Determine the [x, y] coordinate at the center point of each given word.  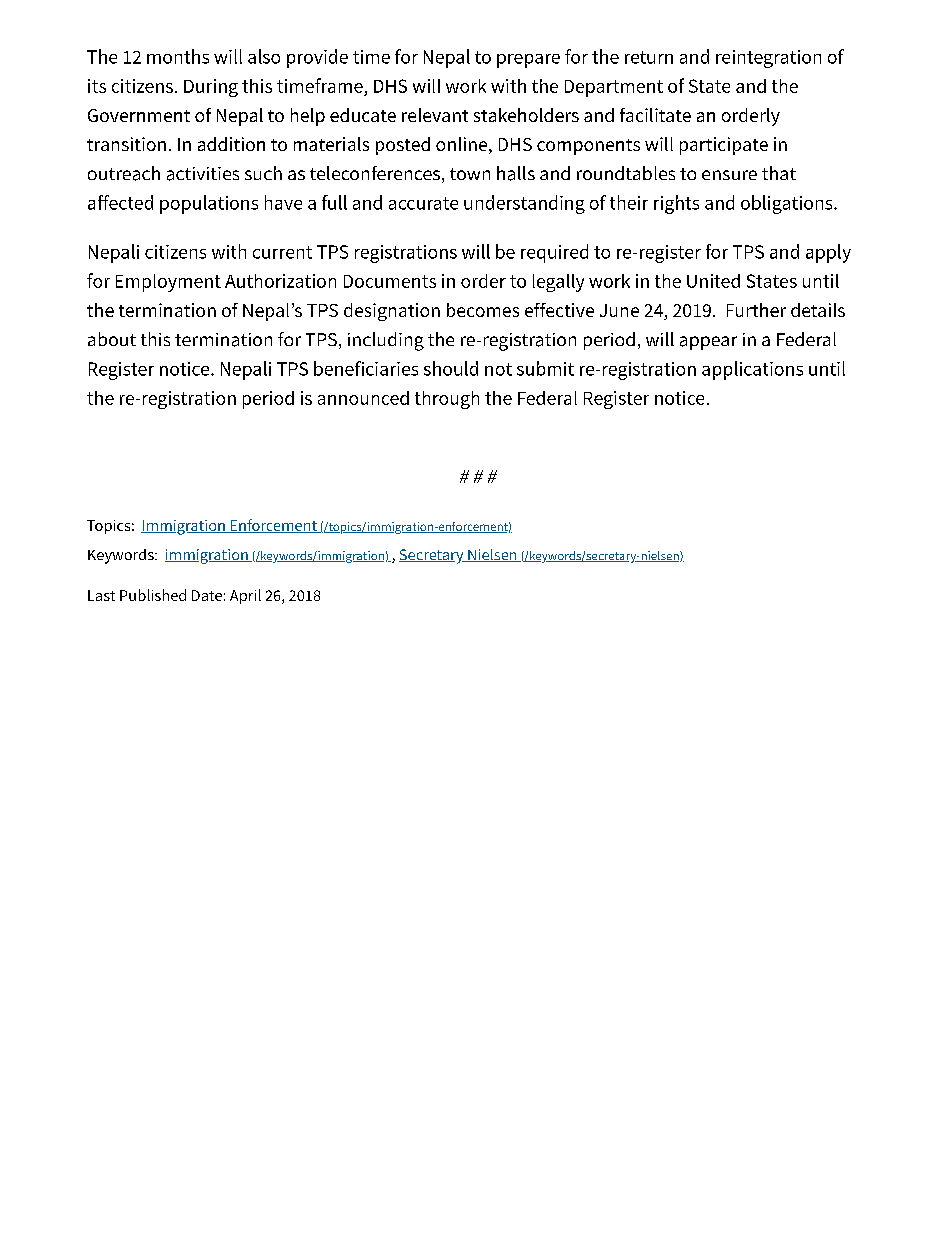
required [554, 253]
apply [828, 253]
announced [363, 398]
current [282, 252]
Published [153, 595]
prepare [528, 61]
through [447, 400]
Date [207, 595]
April [245, 596]
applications [752, 370]
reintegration [768, 59]
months [178, 56]
